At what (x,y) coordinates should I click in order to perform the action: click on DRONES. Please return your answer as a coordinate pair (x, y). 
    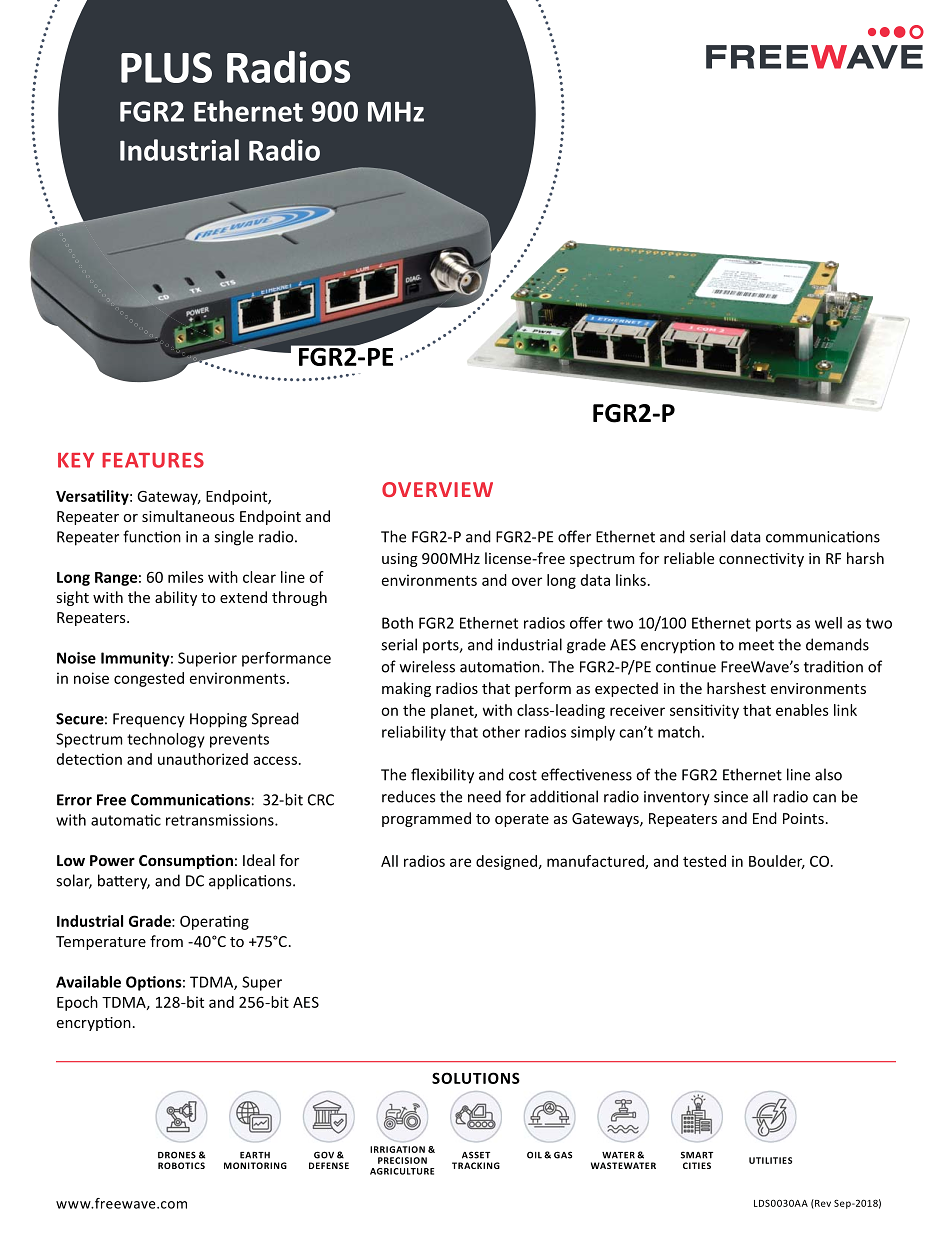
    Looking at the image, I should click on (177, 1155).
